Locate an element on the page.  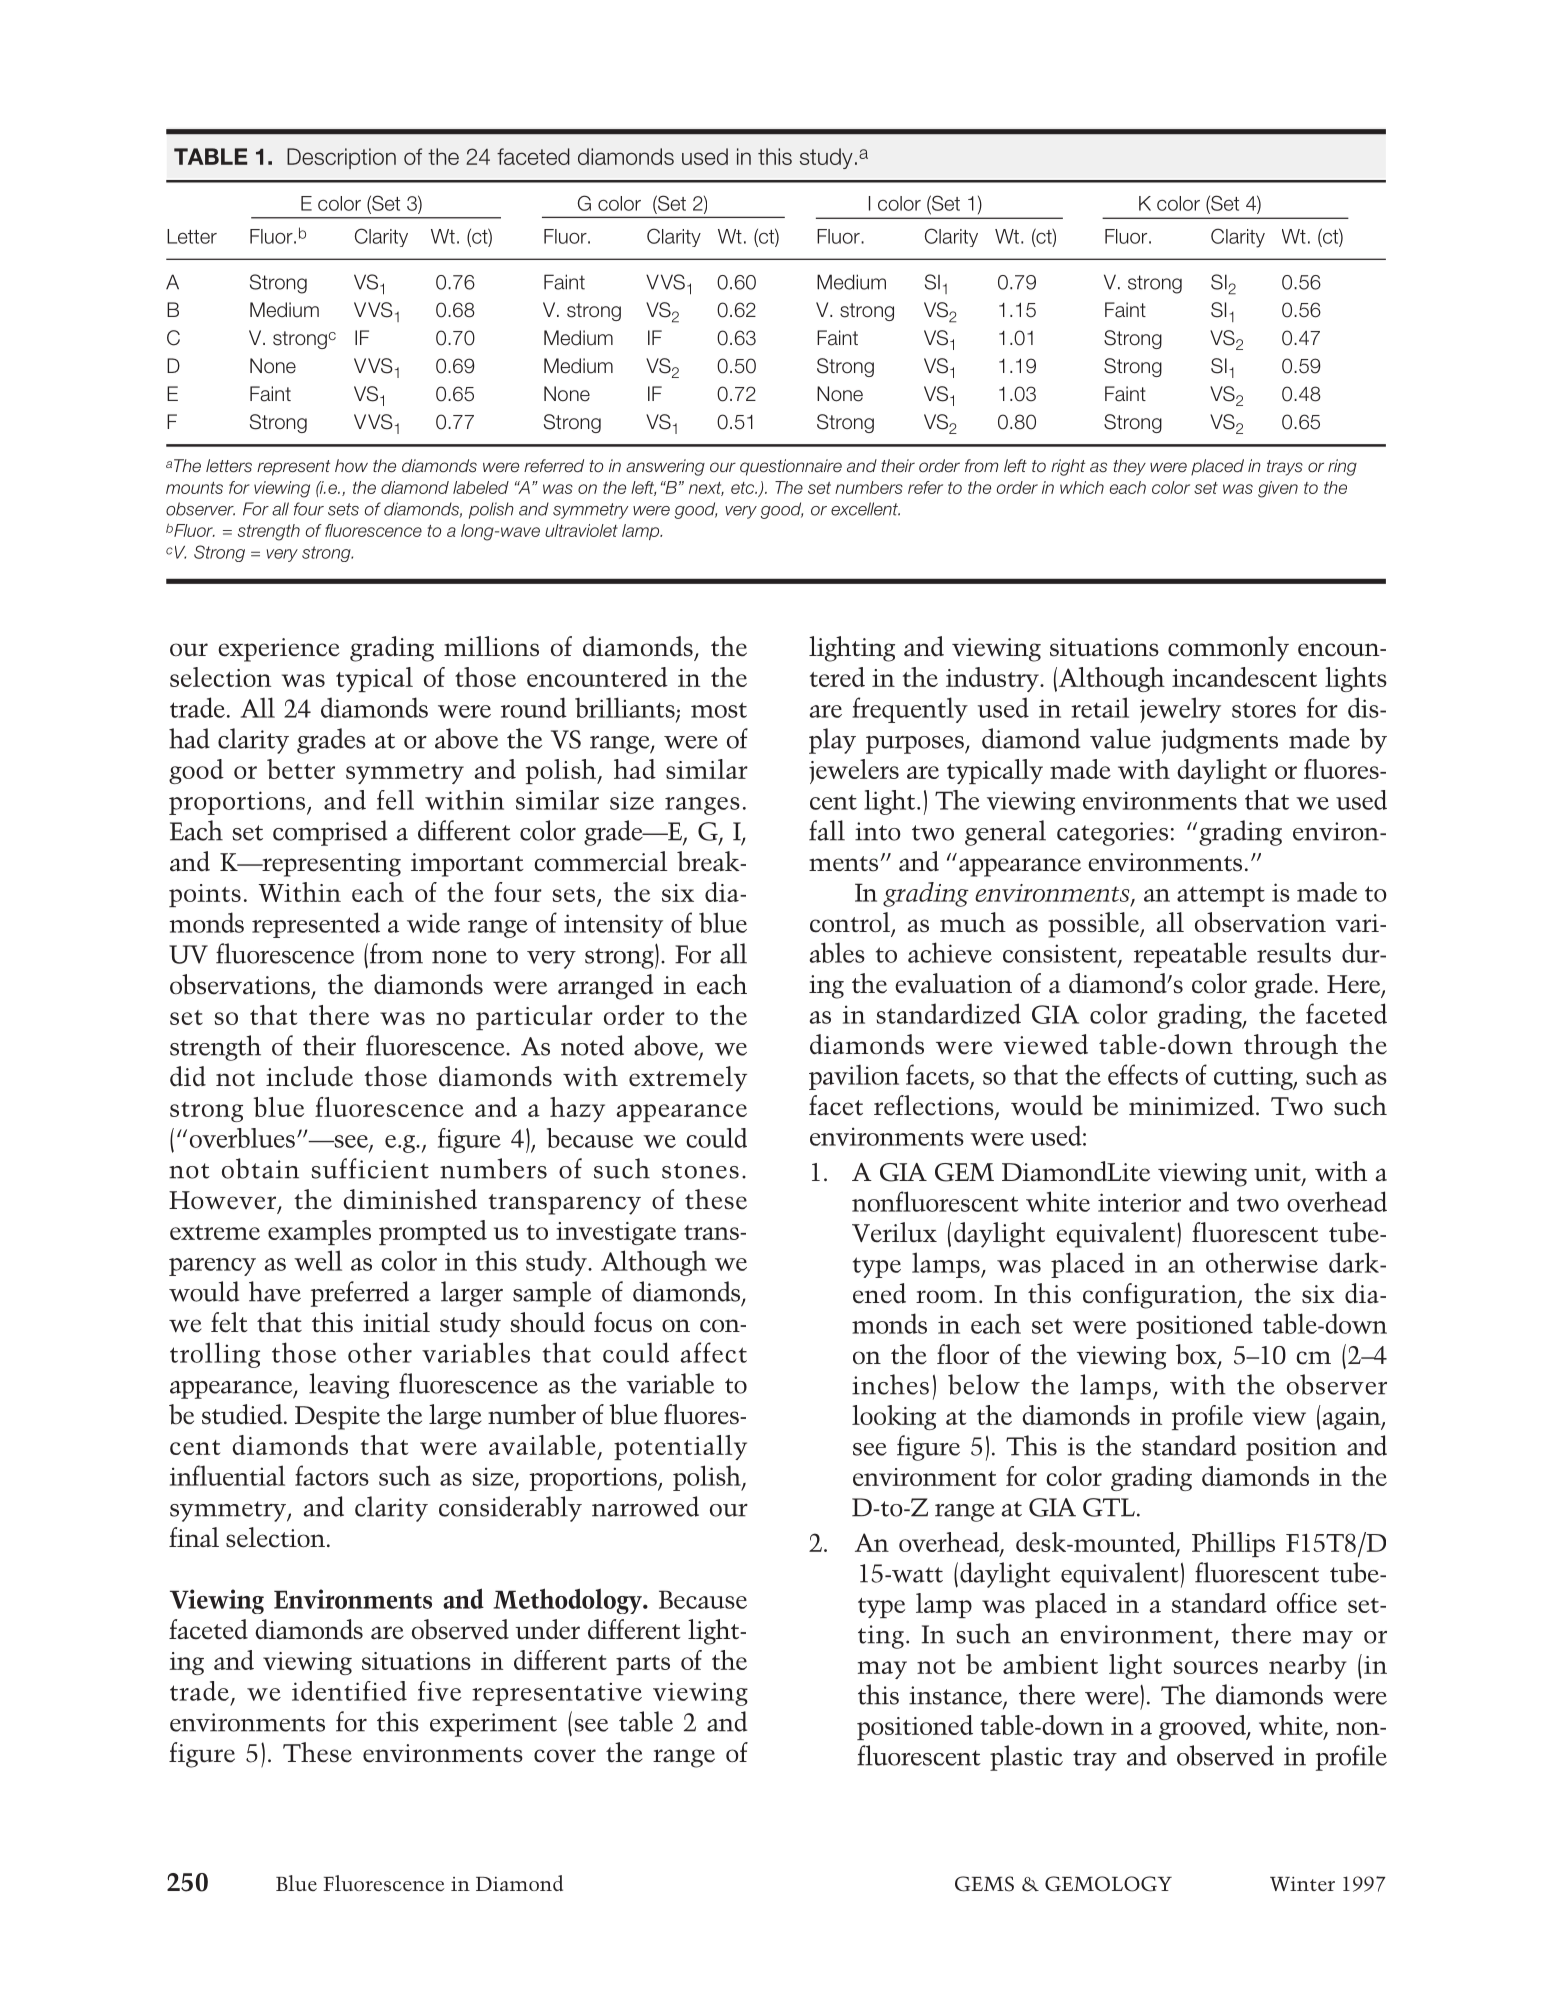
identified is located at coordinates (349, 1691).
